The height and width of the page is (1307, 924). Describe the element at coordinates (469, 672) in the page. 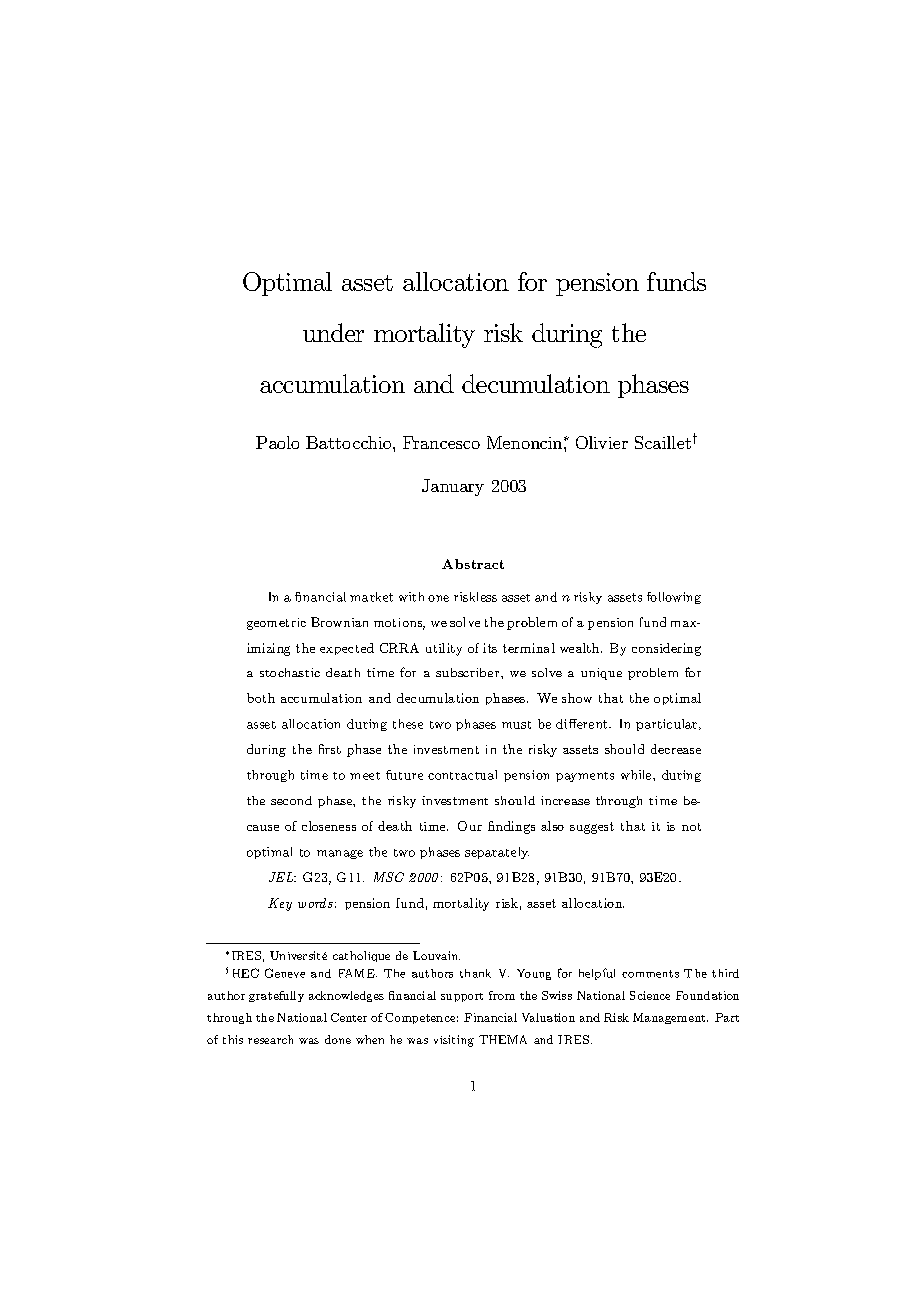

I see `subscriber` at that location.
